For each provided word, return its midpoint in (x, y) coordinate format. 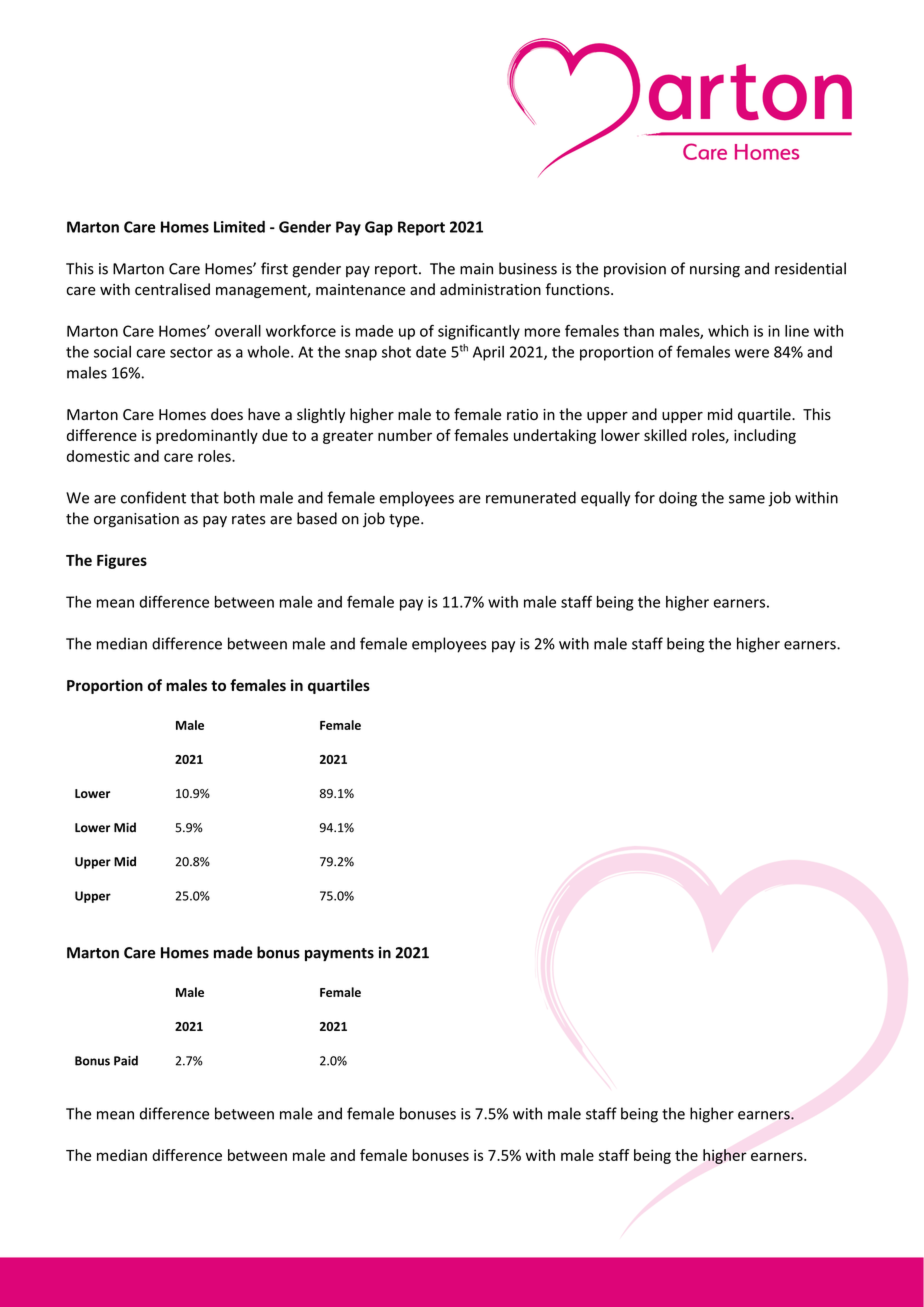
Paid (126, 1060)
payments (339, 955)
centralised (172, 289)
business (528, 268)
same (747, 499)
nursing (715, 270)
